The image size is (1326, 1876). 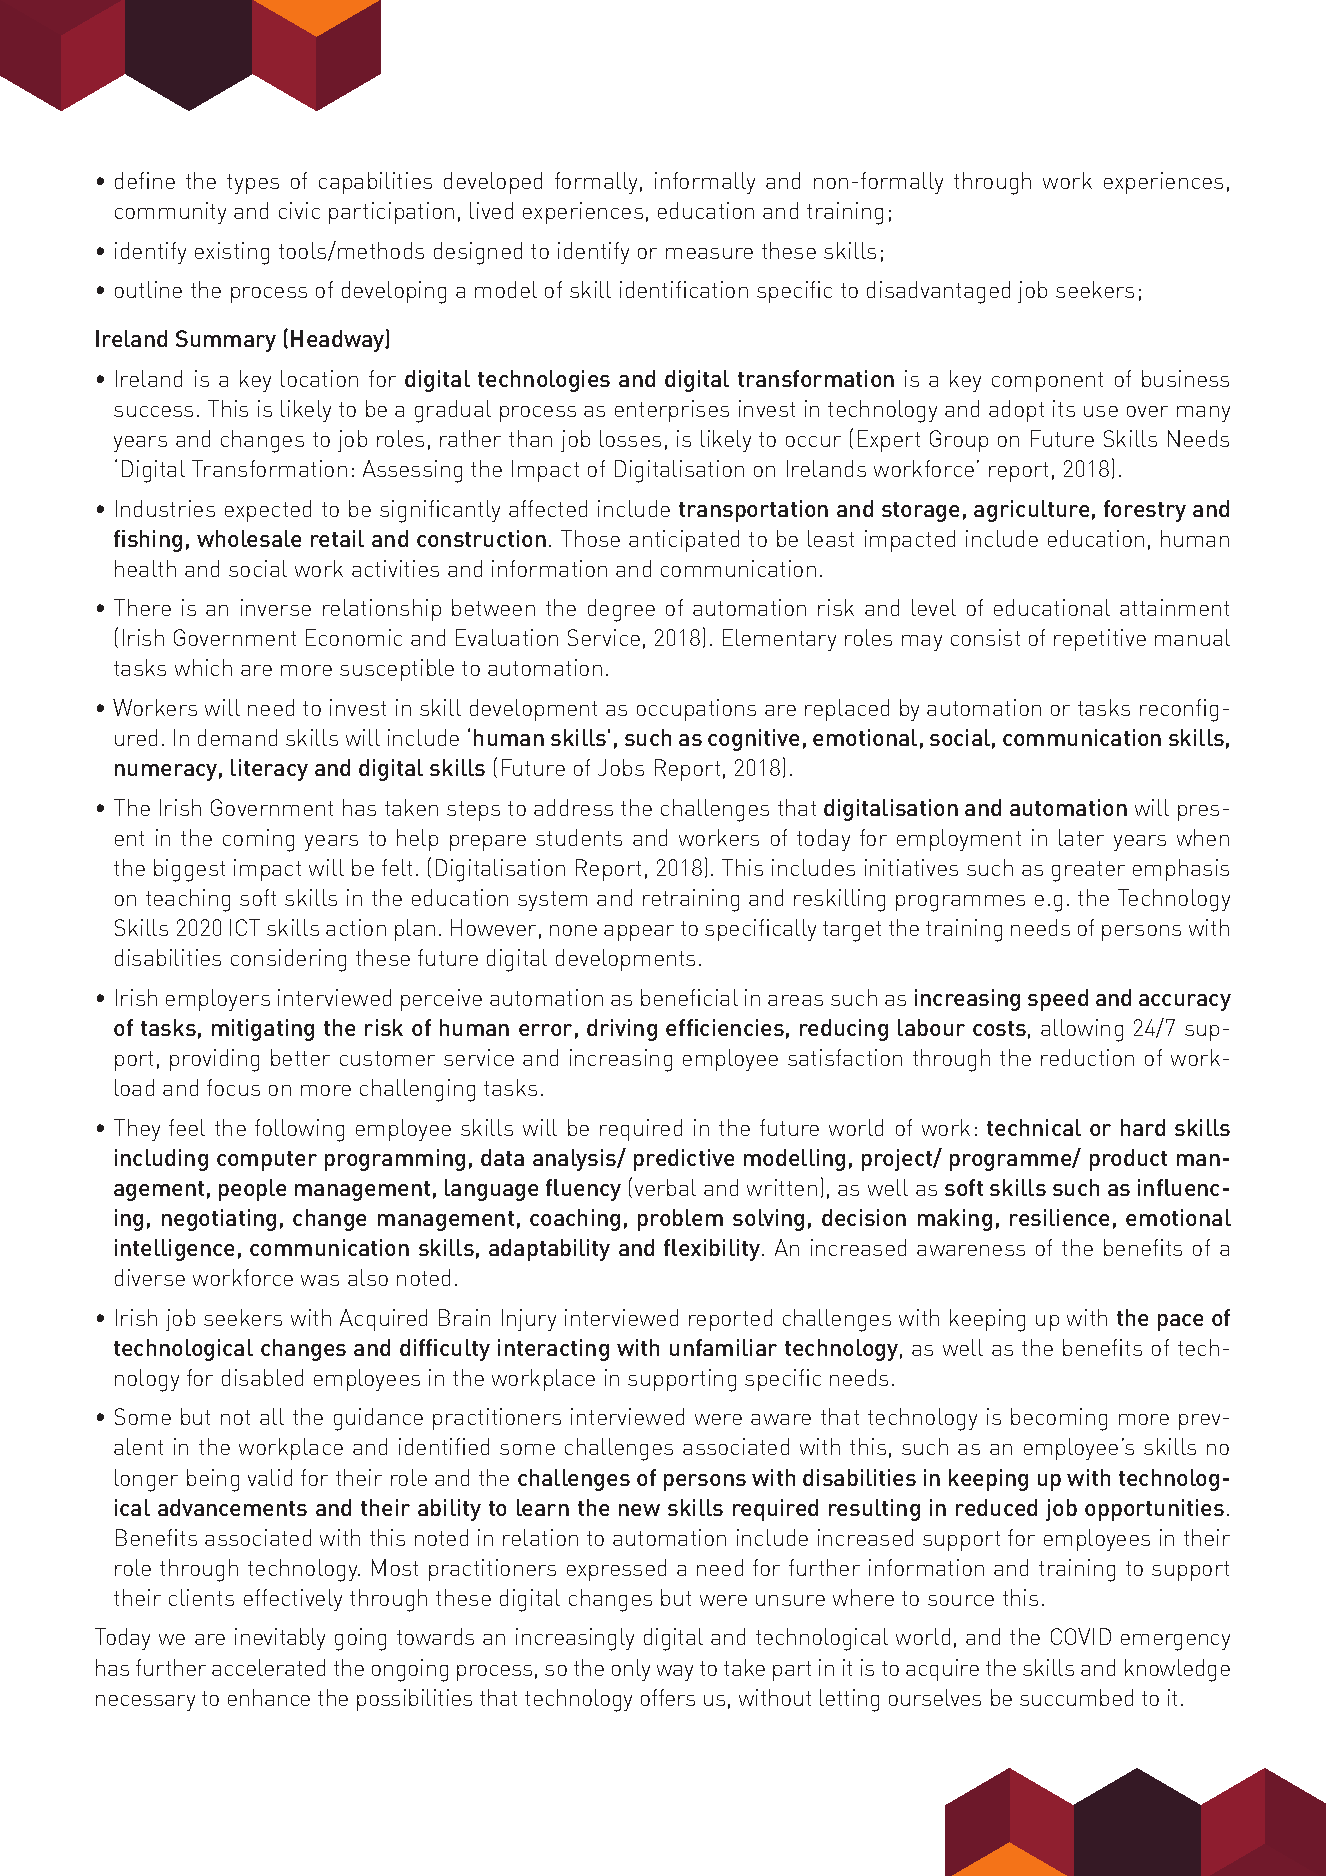 What do you see at coordinates (268, 1667) in the document?
I see `accelerated` at bounding box center [268, 1667].
